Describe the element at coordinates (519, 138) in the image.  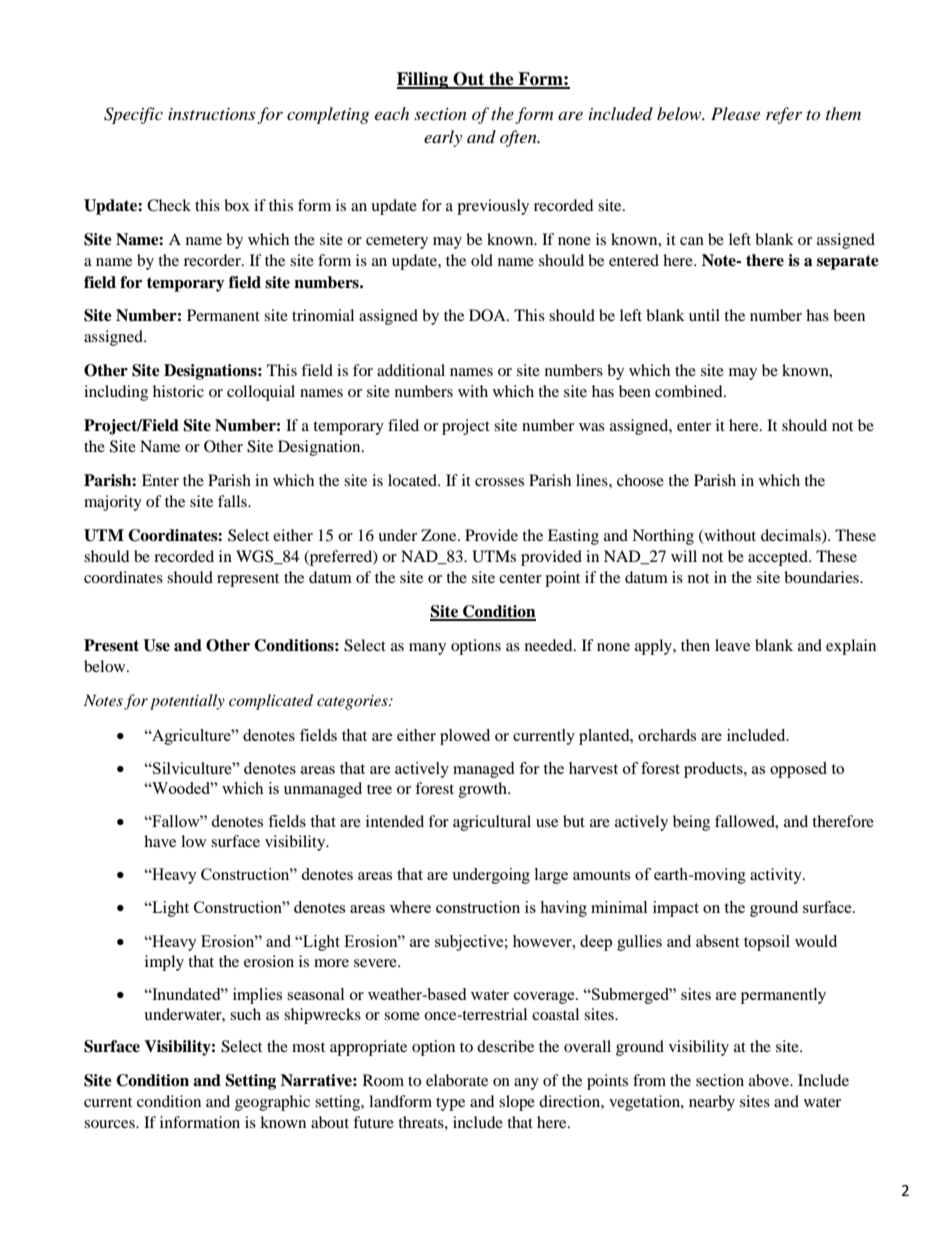
I see `often` at that location.
